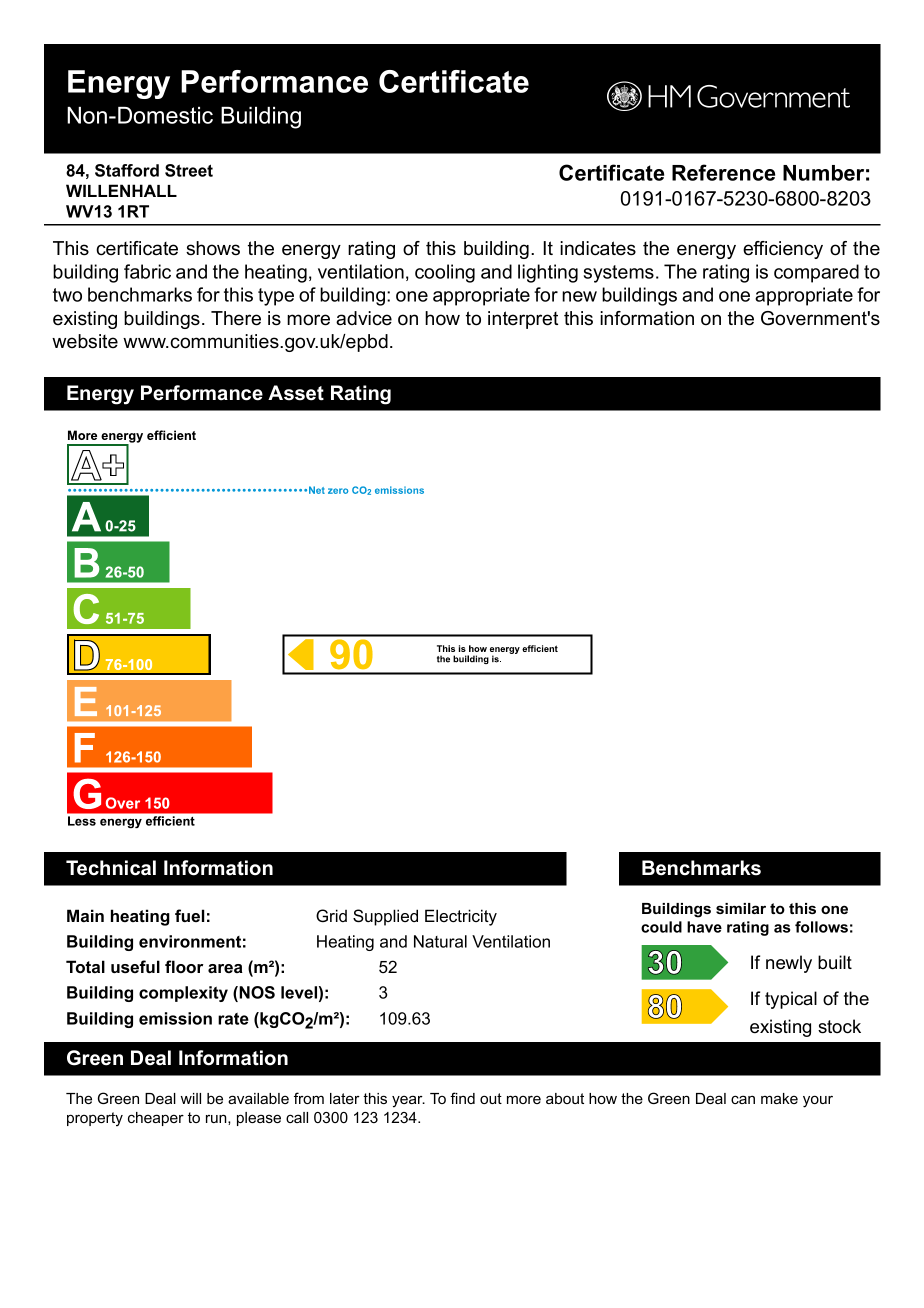 Image resolution: width=924 pixels, height=1308 pixels. What do you see at coordinates (296, 393) in the screenshot?
I see `Asset` at bounding box center [296, 393].
